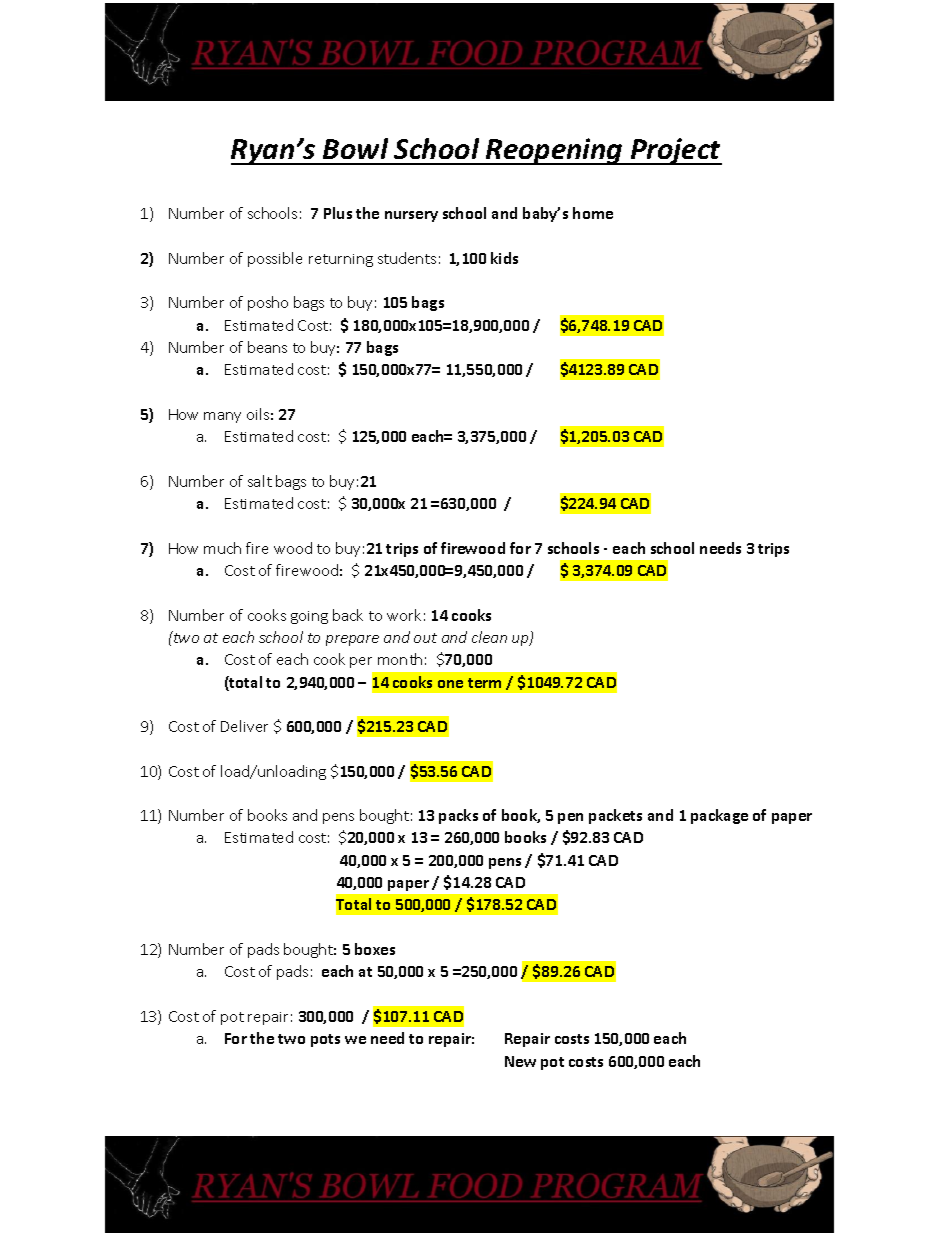  What do you see at coordinates (309, 617) in the page?
I see `going` at bounding box center [309, 617].
